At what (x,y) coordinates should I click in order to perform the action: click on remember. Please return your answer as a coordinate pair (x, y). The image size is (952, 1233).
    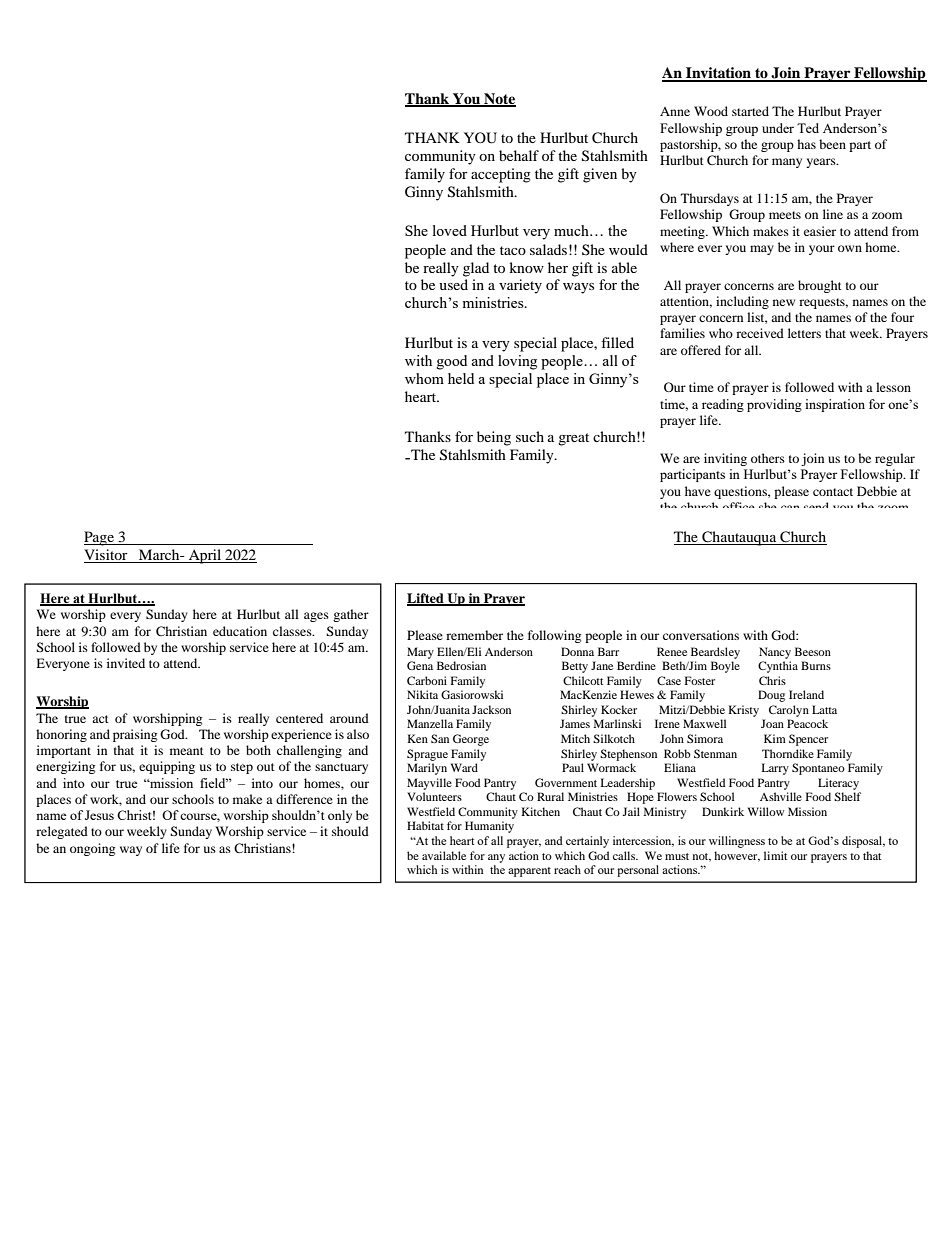
    Looking at the image, I should click on (474, 635).
